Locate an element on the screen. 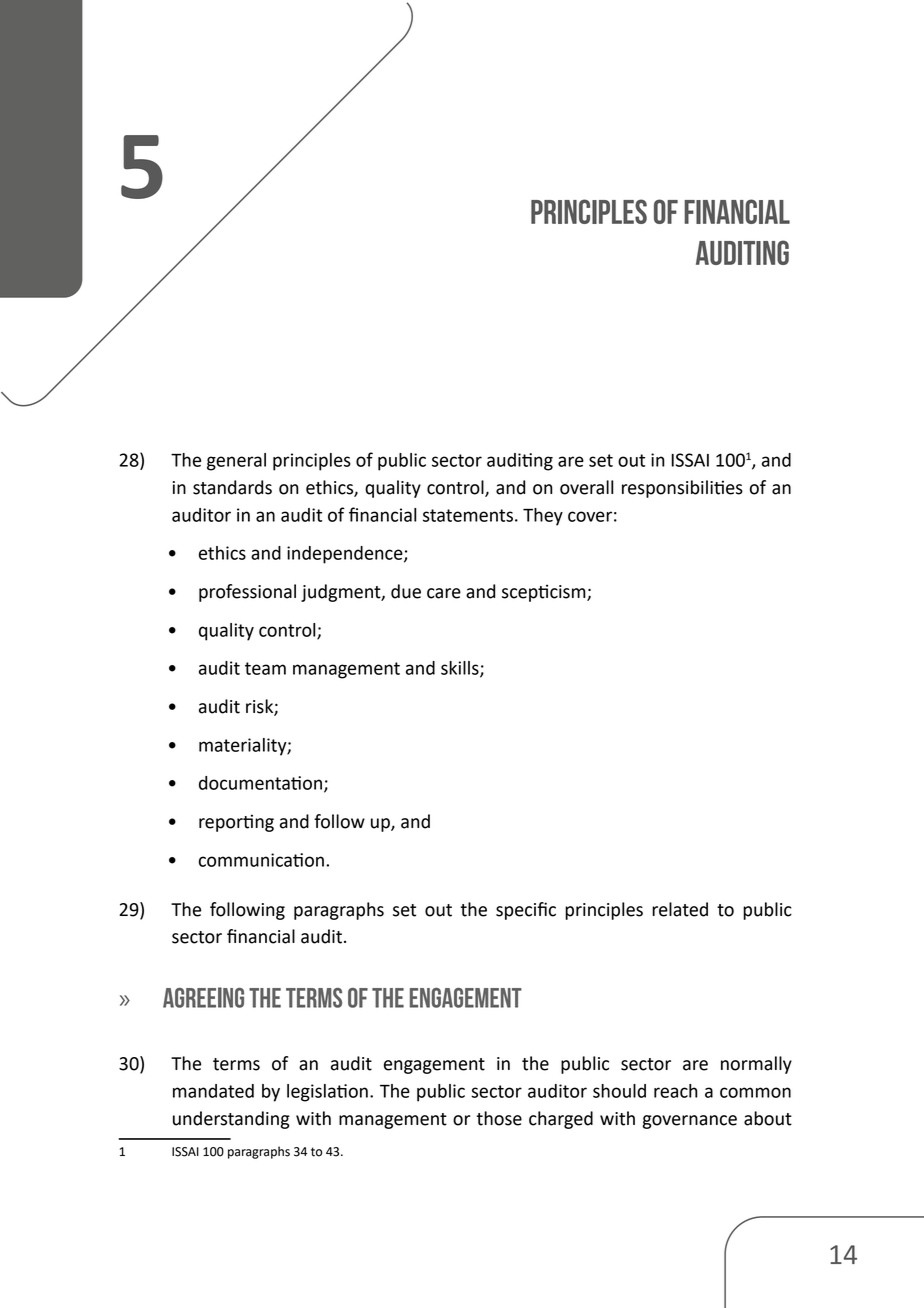  understanding is located at coordinates (231, 1120).
